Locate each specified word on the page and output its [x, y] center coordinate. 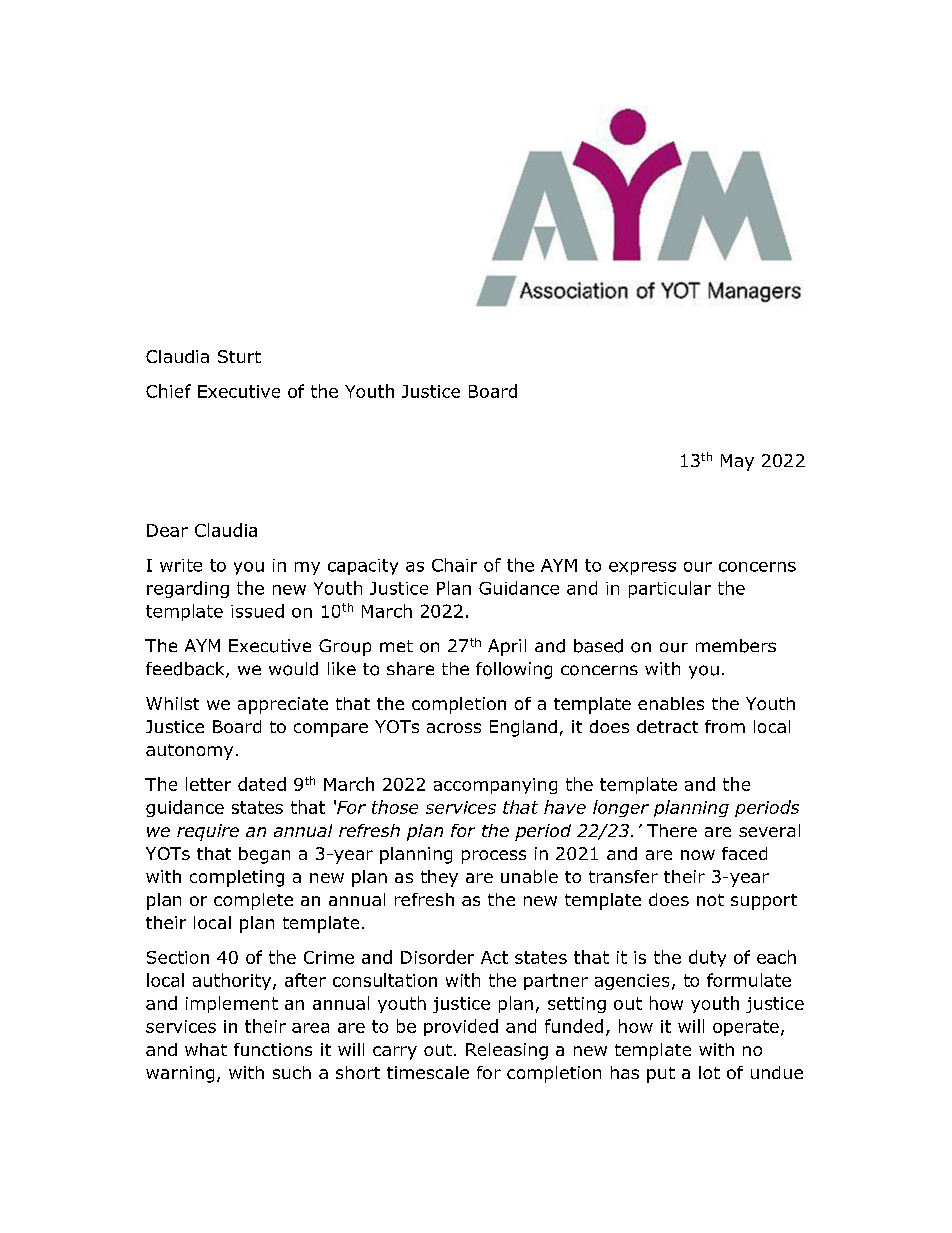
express [642, 568]
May [737, 462]
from [725, 726]
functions [273, 1049]
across [454, 728]
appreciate [283, 705]
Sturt [239, 356]
